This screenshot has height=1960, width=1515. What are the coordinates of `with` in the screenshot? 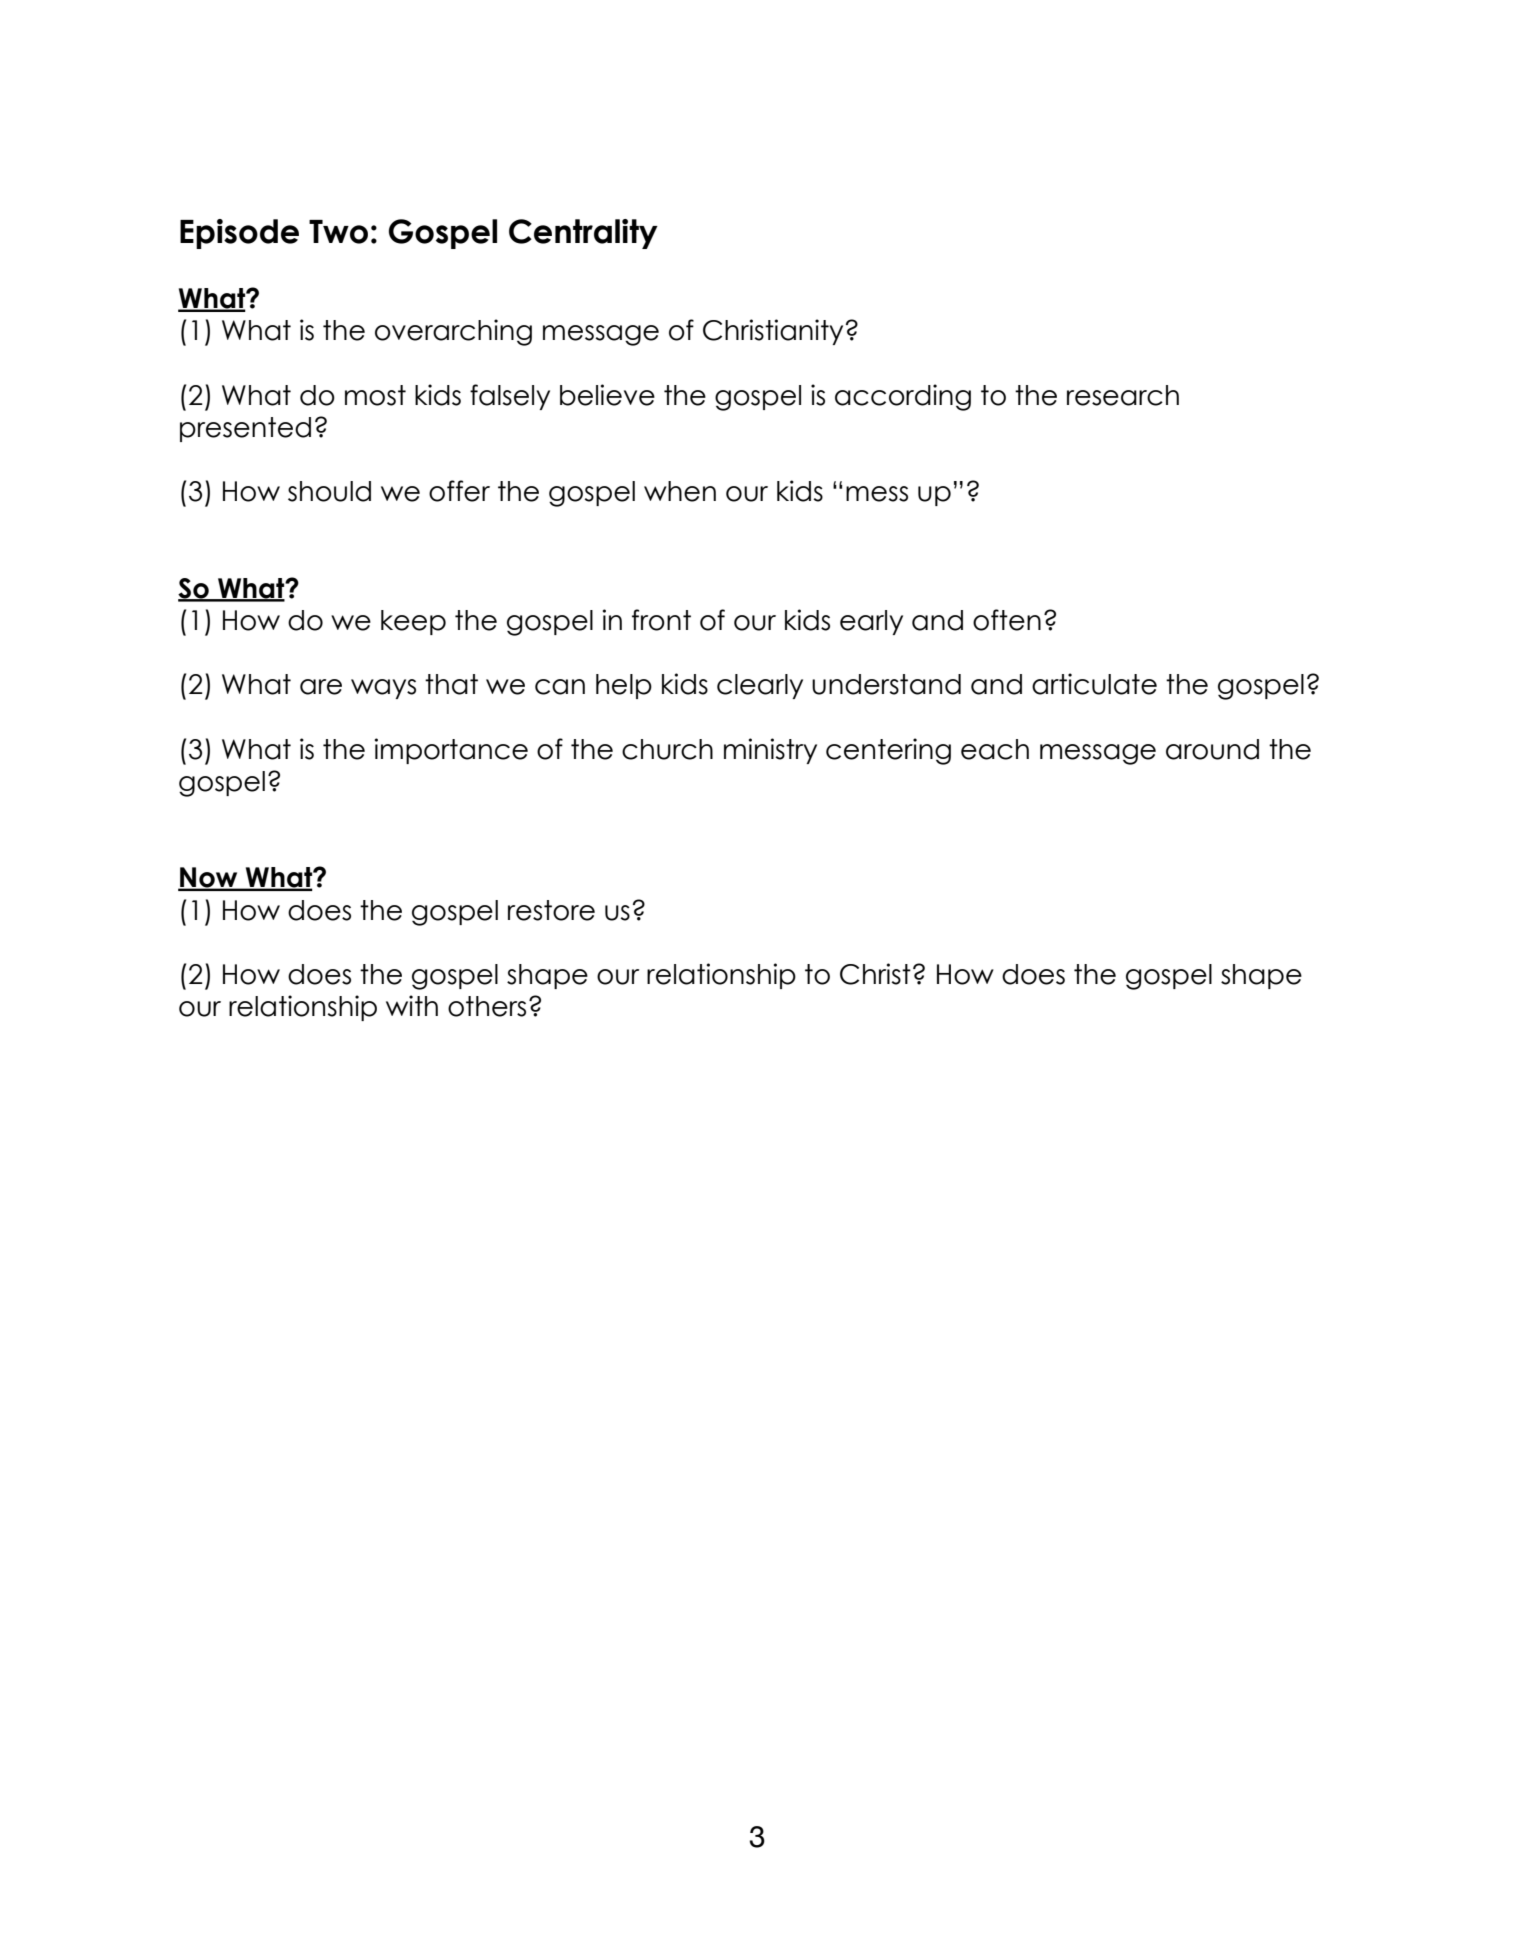 It's located at (412, 1005).
